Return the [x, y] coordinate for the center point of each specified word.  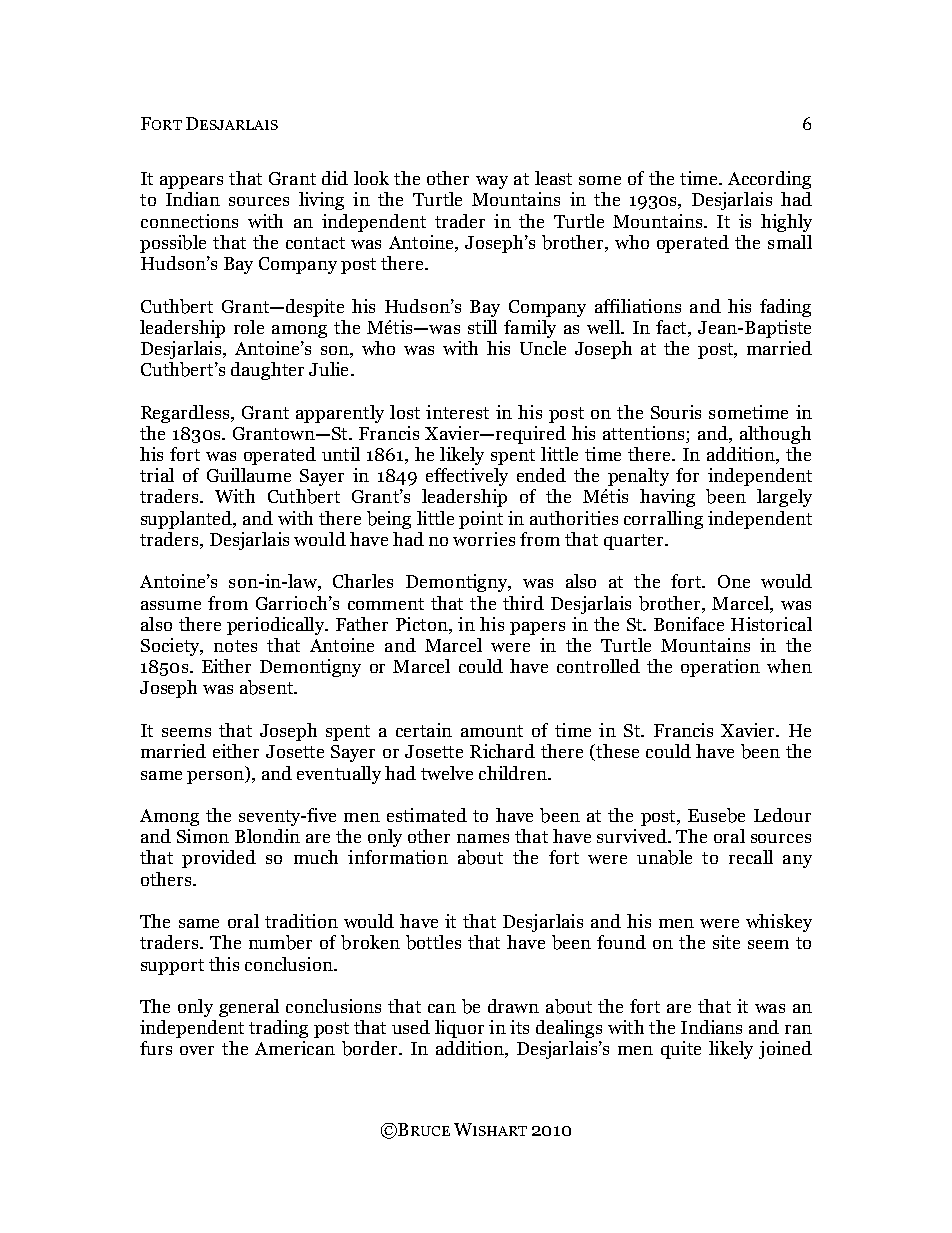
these [616, 752]
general [249, 1008]
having [667, 498]
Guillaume [249, 475]
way [492, 182]
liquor [459, 1029]
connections [189, 221]
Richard [502, 751]
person [216, 777]
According [769, 180]
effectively [467, 477]
